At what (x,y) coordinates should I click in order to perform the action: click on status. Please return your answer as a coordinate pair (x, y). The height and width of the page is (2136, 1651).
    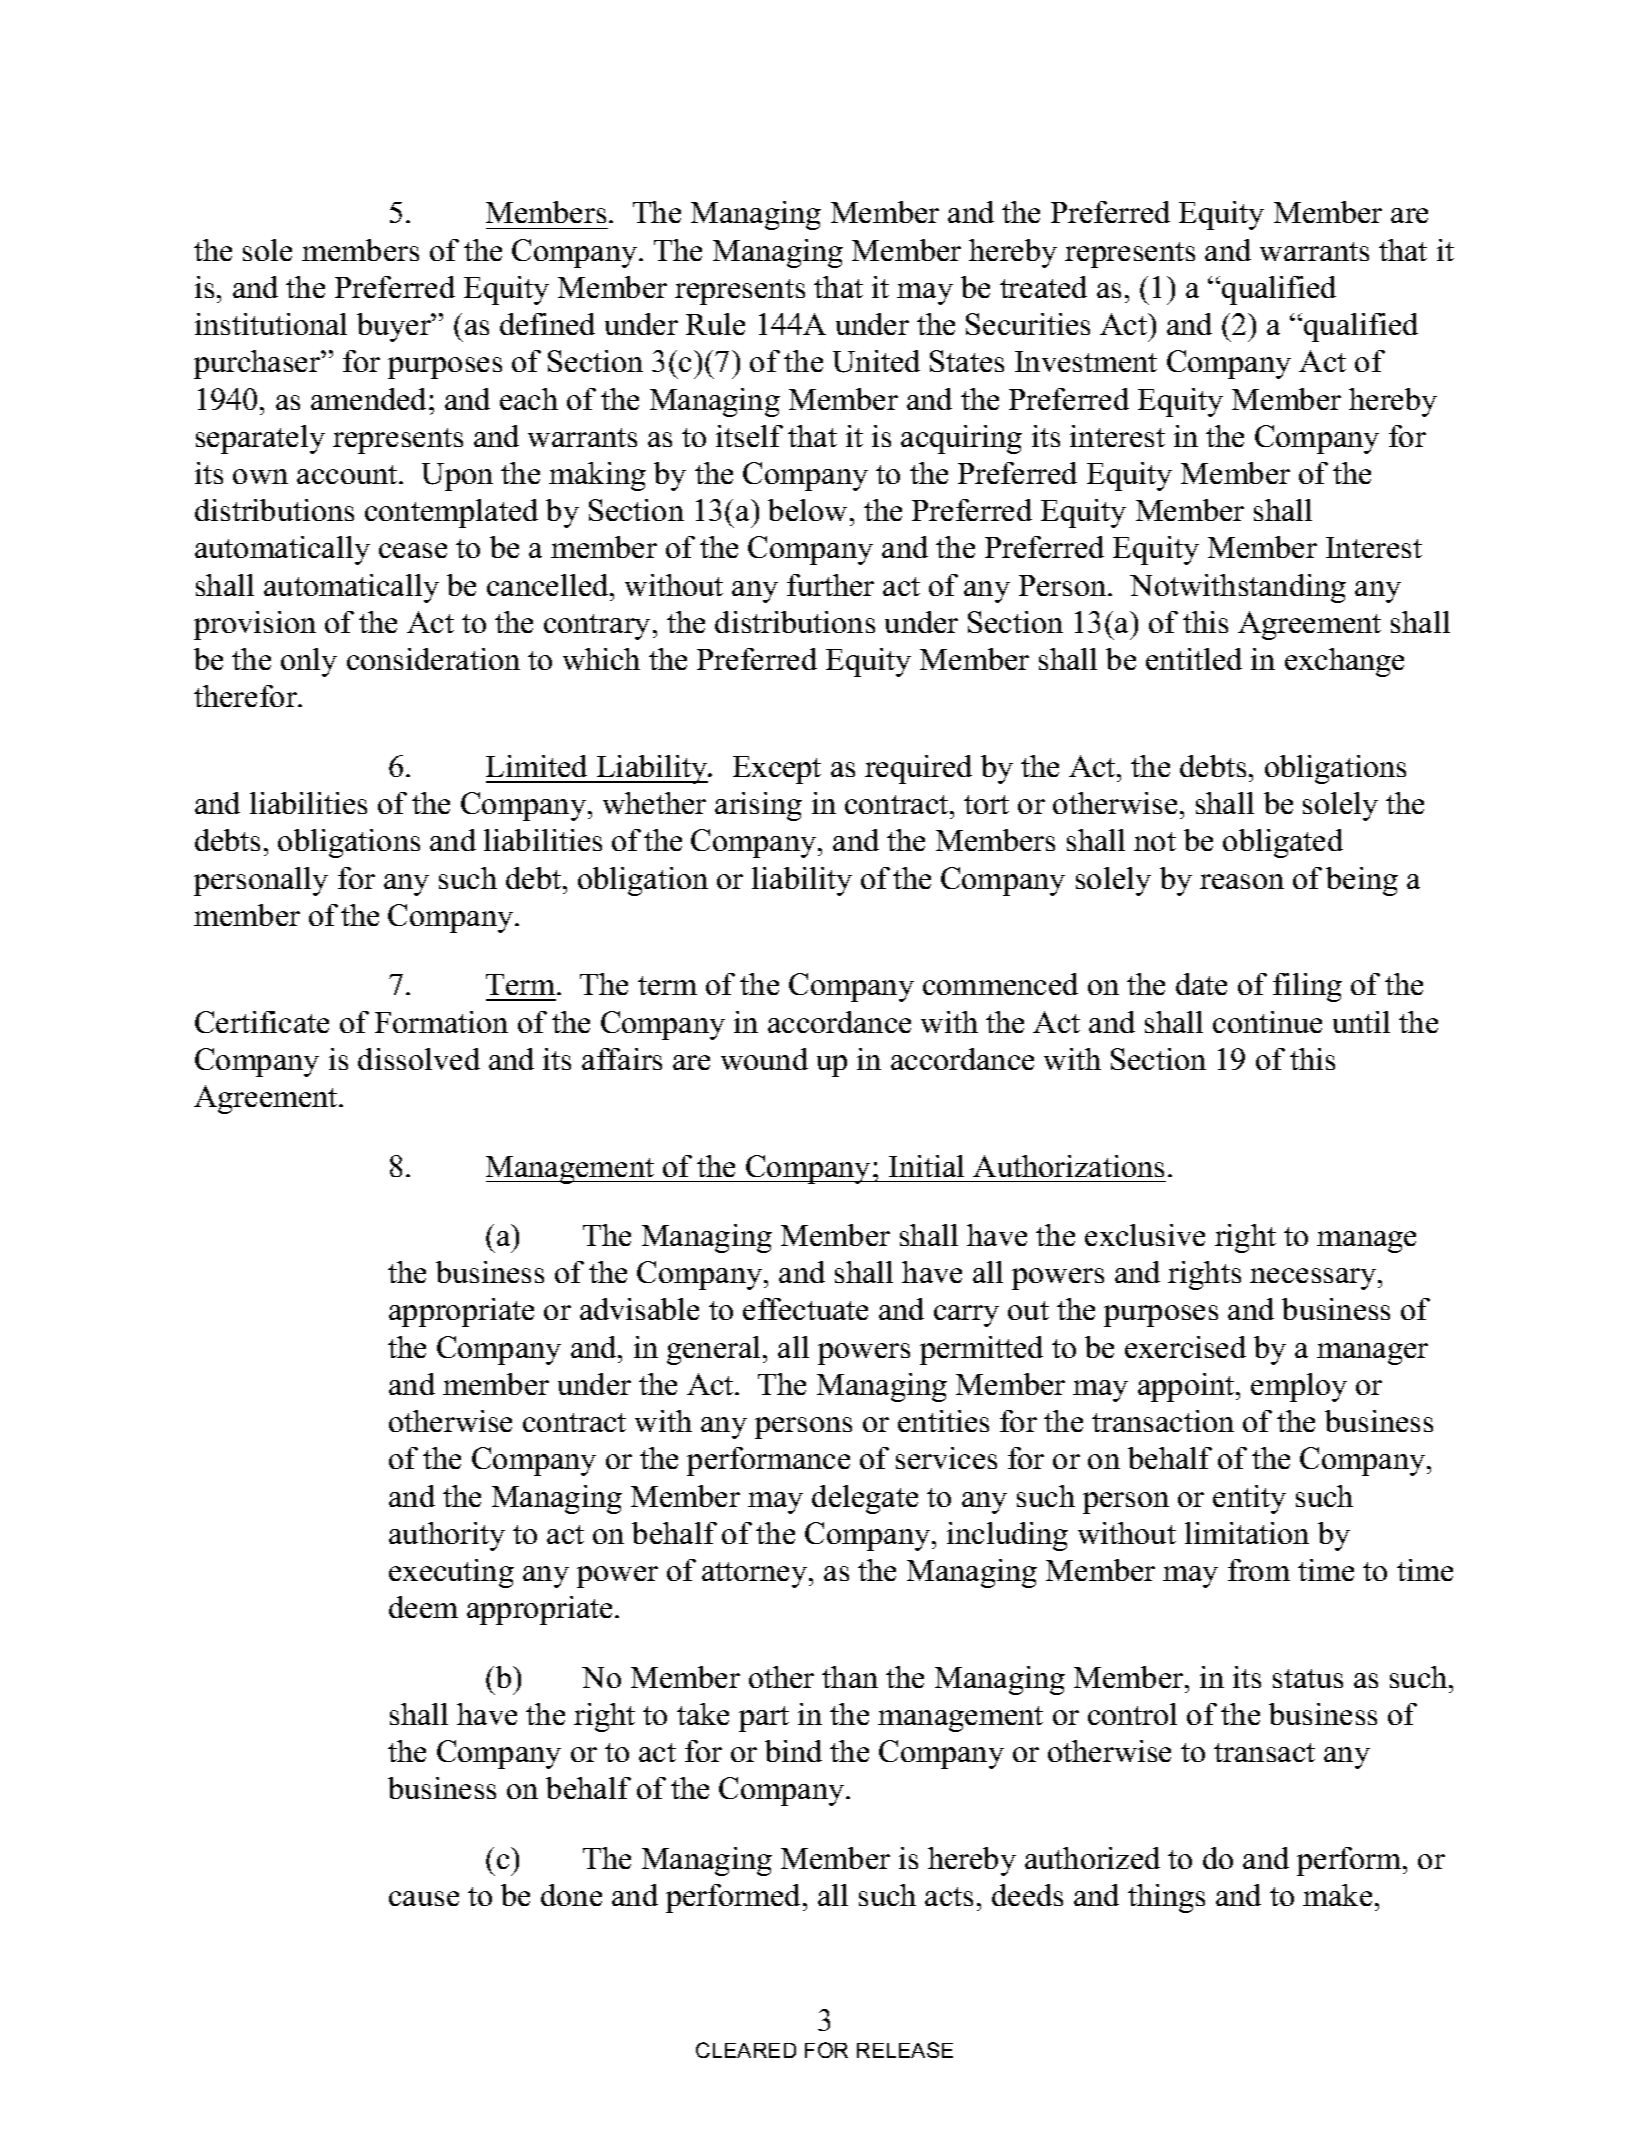
    Looking at the image, I should click on (1308, 1678).
